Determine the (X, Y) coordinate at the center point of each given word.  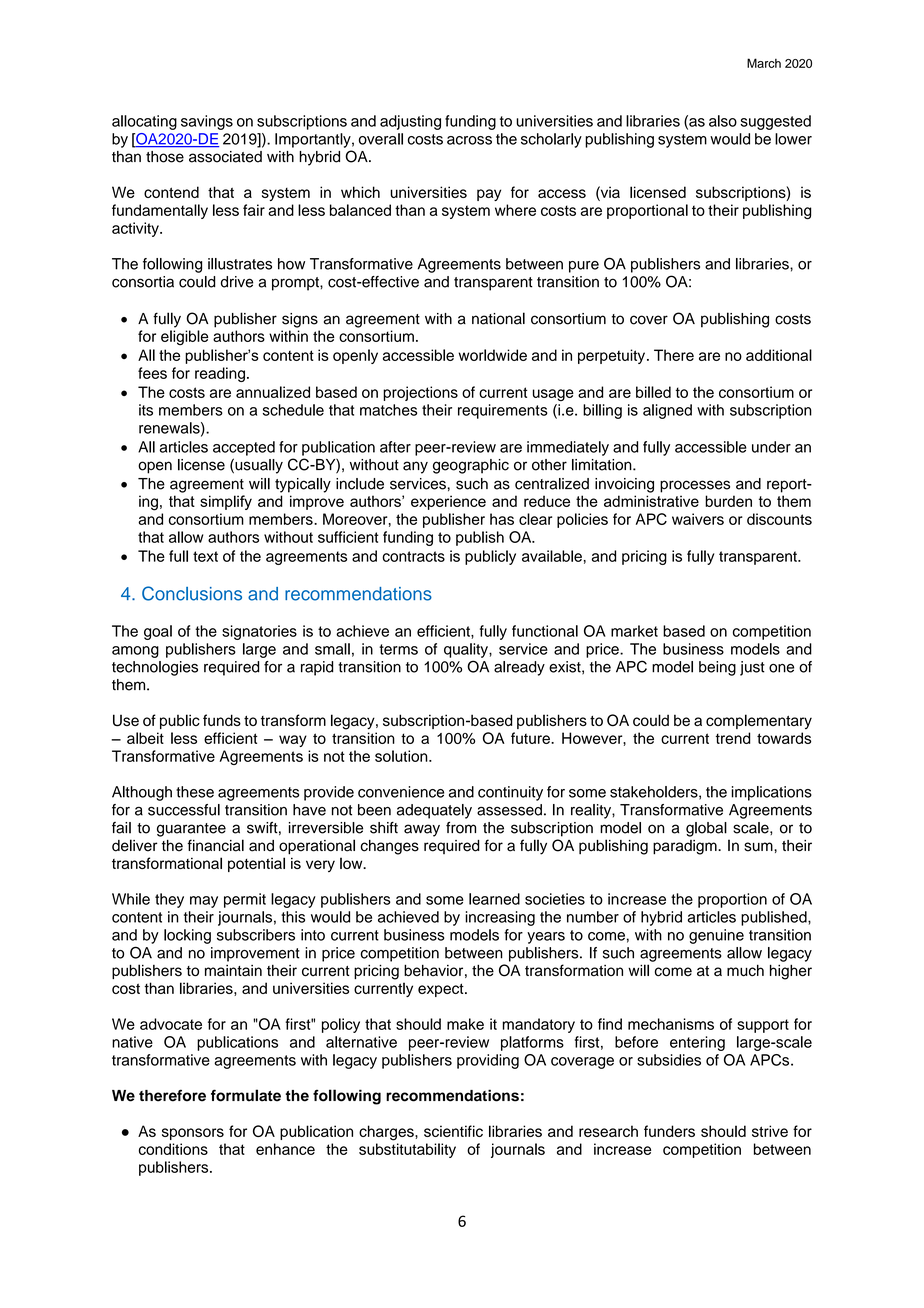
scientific (453, 1131)
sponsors (193, 1134)
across (469, 140)
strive (770, 1131)
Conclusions (192, 593)
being (717, 668)
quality (467, 650)
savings (207, 122)
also (723, 121)
